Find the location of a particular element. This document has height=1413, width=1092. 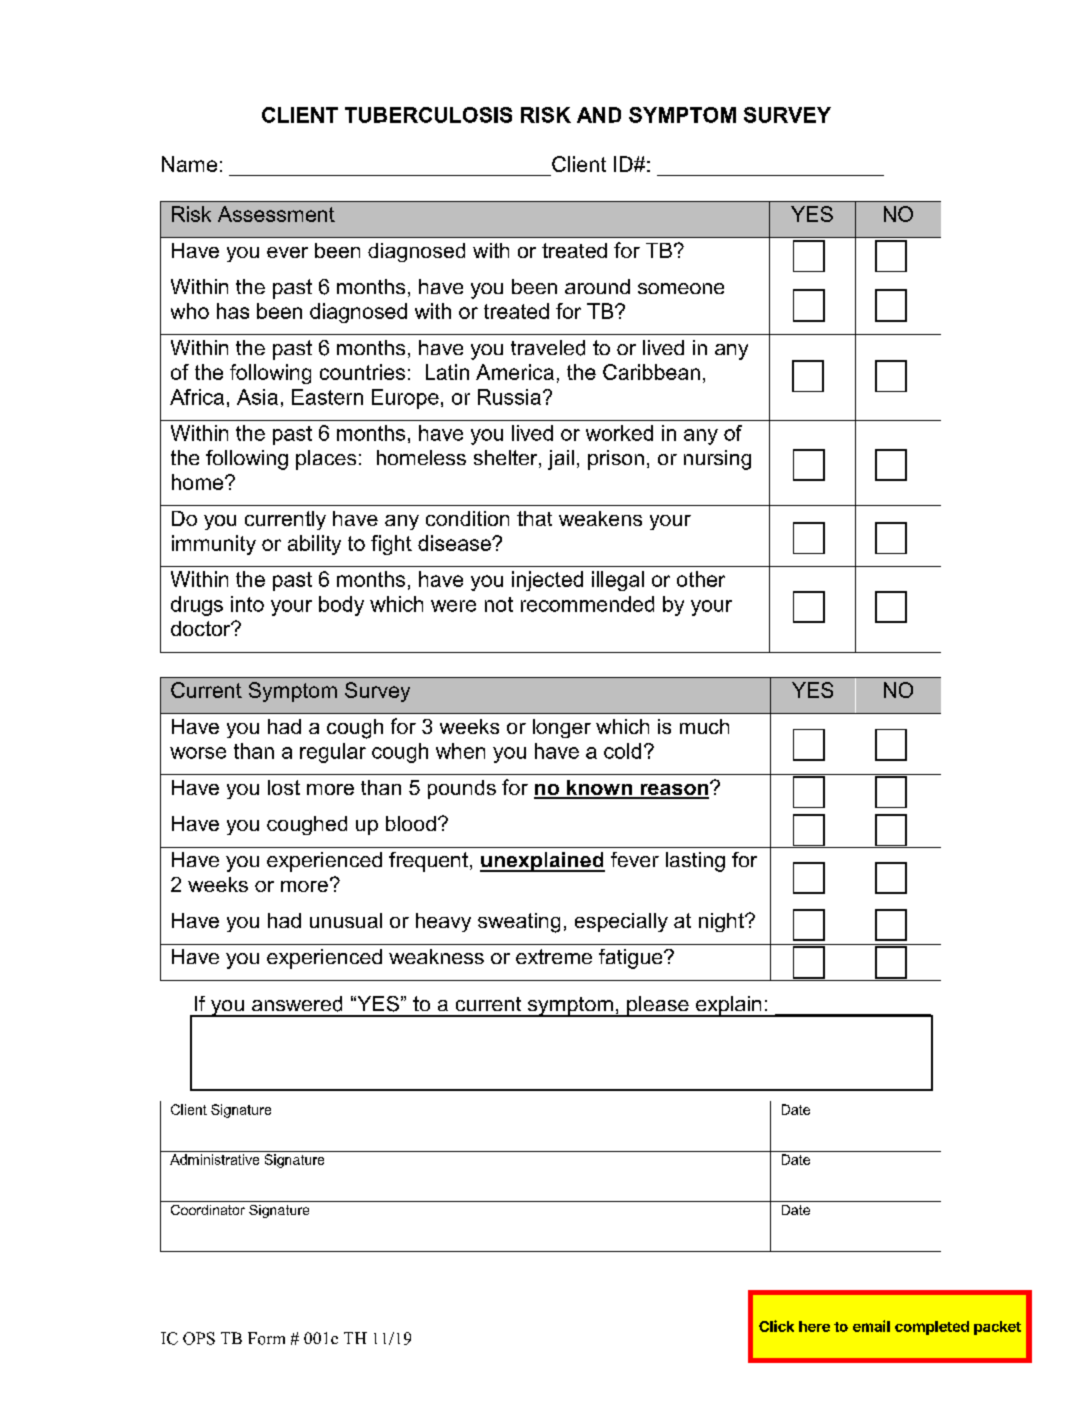

TUBERCULOSIS is located at coordinates (428, 115).
